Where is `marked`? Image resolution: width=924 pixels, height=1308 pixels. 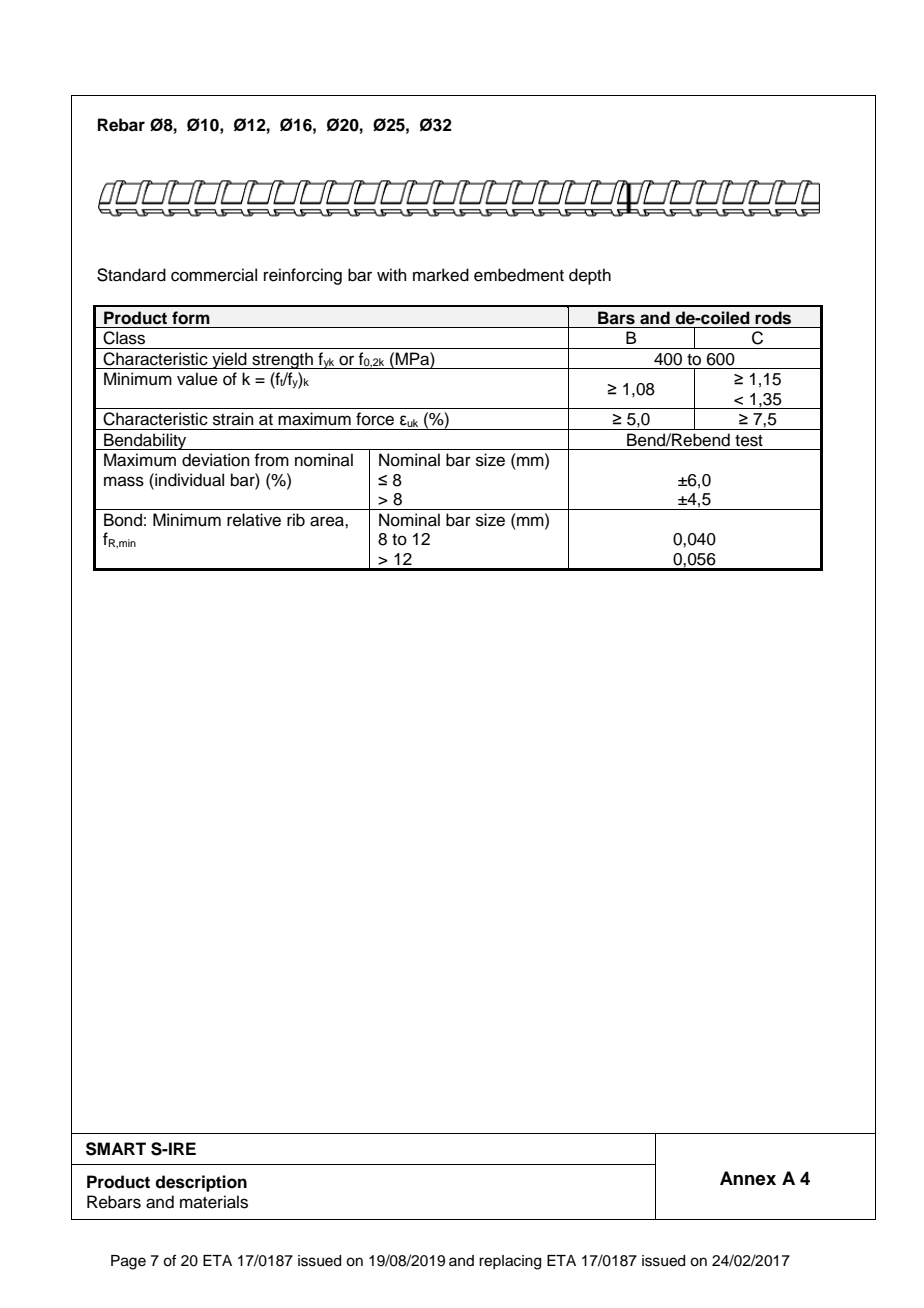 marked is located at coordinates (441, 275).
